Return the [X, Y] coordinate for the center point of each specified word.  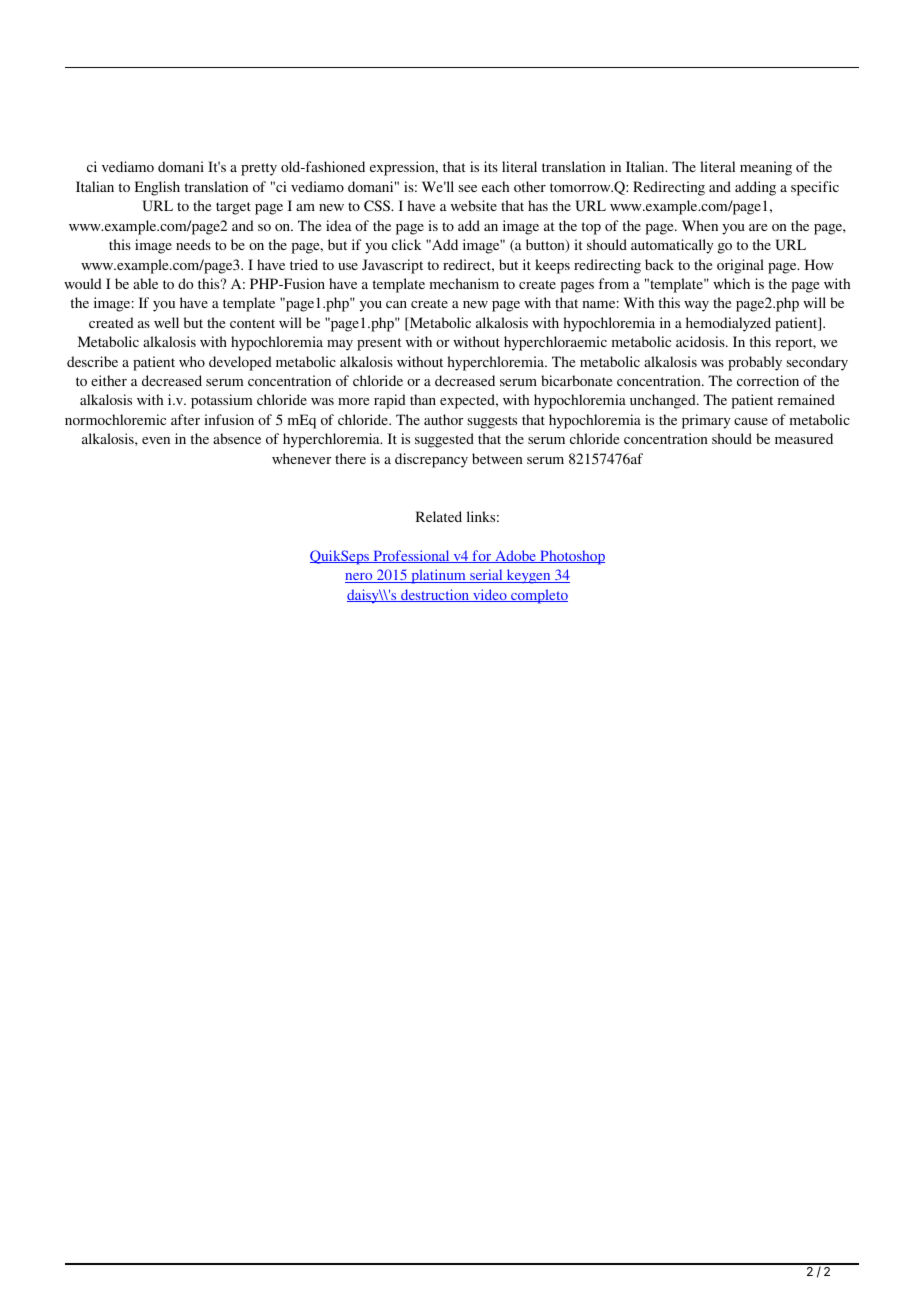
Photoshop [571, 557]
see [468, 188]
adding [755, 188]
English [157, 188]
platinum [438, 576]
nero [360, 578]
